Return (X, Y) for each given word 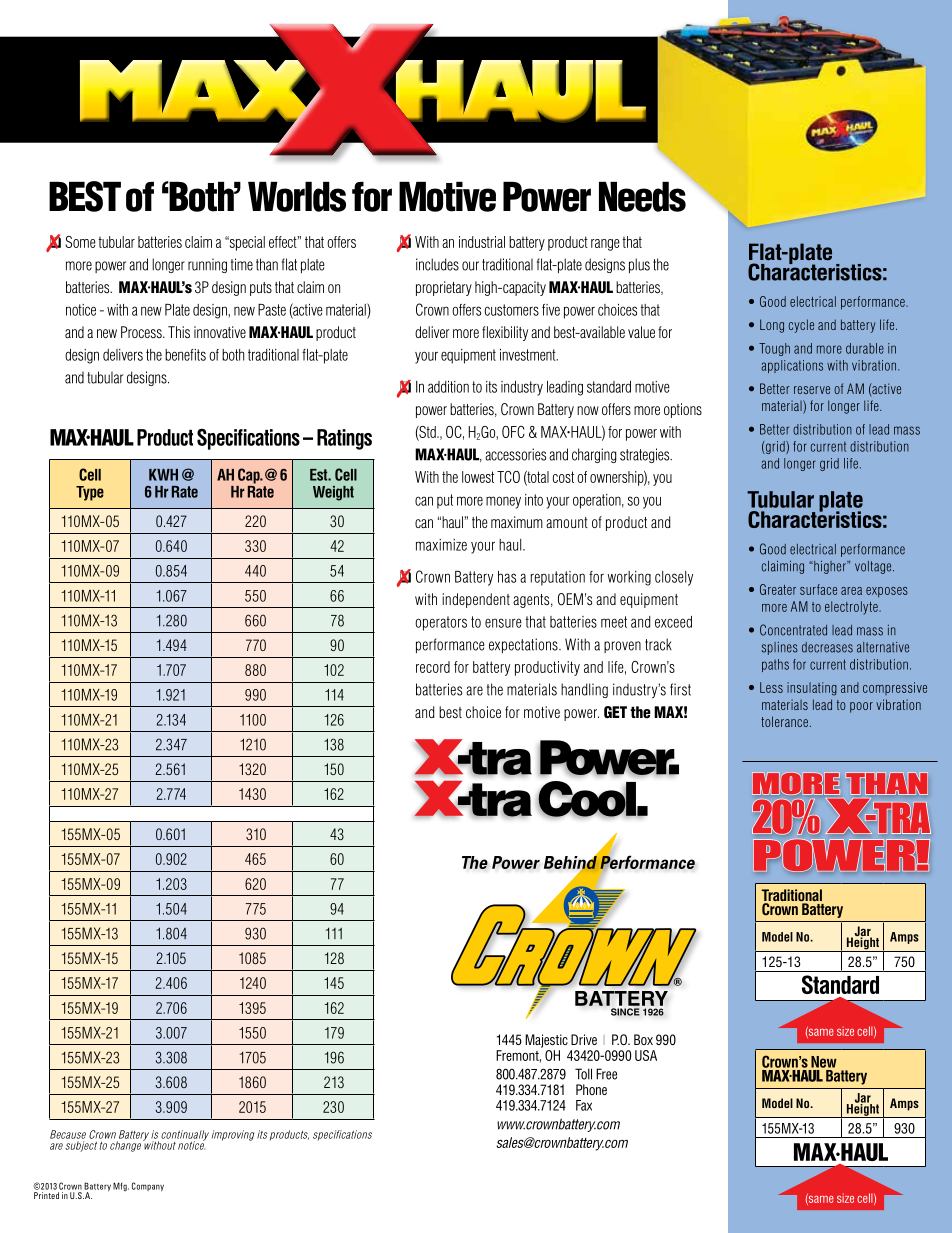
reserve (812, 390)
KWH (163, 475)
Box (643, 1039)
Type (90, 493)
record (433, 667)
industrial (482, 242)
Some (80, 242)
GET (615, 712)
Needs (642, 197)
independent (476, 600)
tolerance (784, 721)
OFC (513, 432)
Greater (778, 589)
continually (185, 1136)
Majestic (546, 1041)
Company (148, 1187)
